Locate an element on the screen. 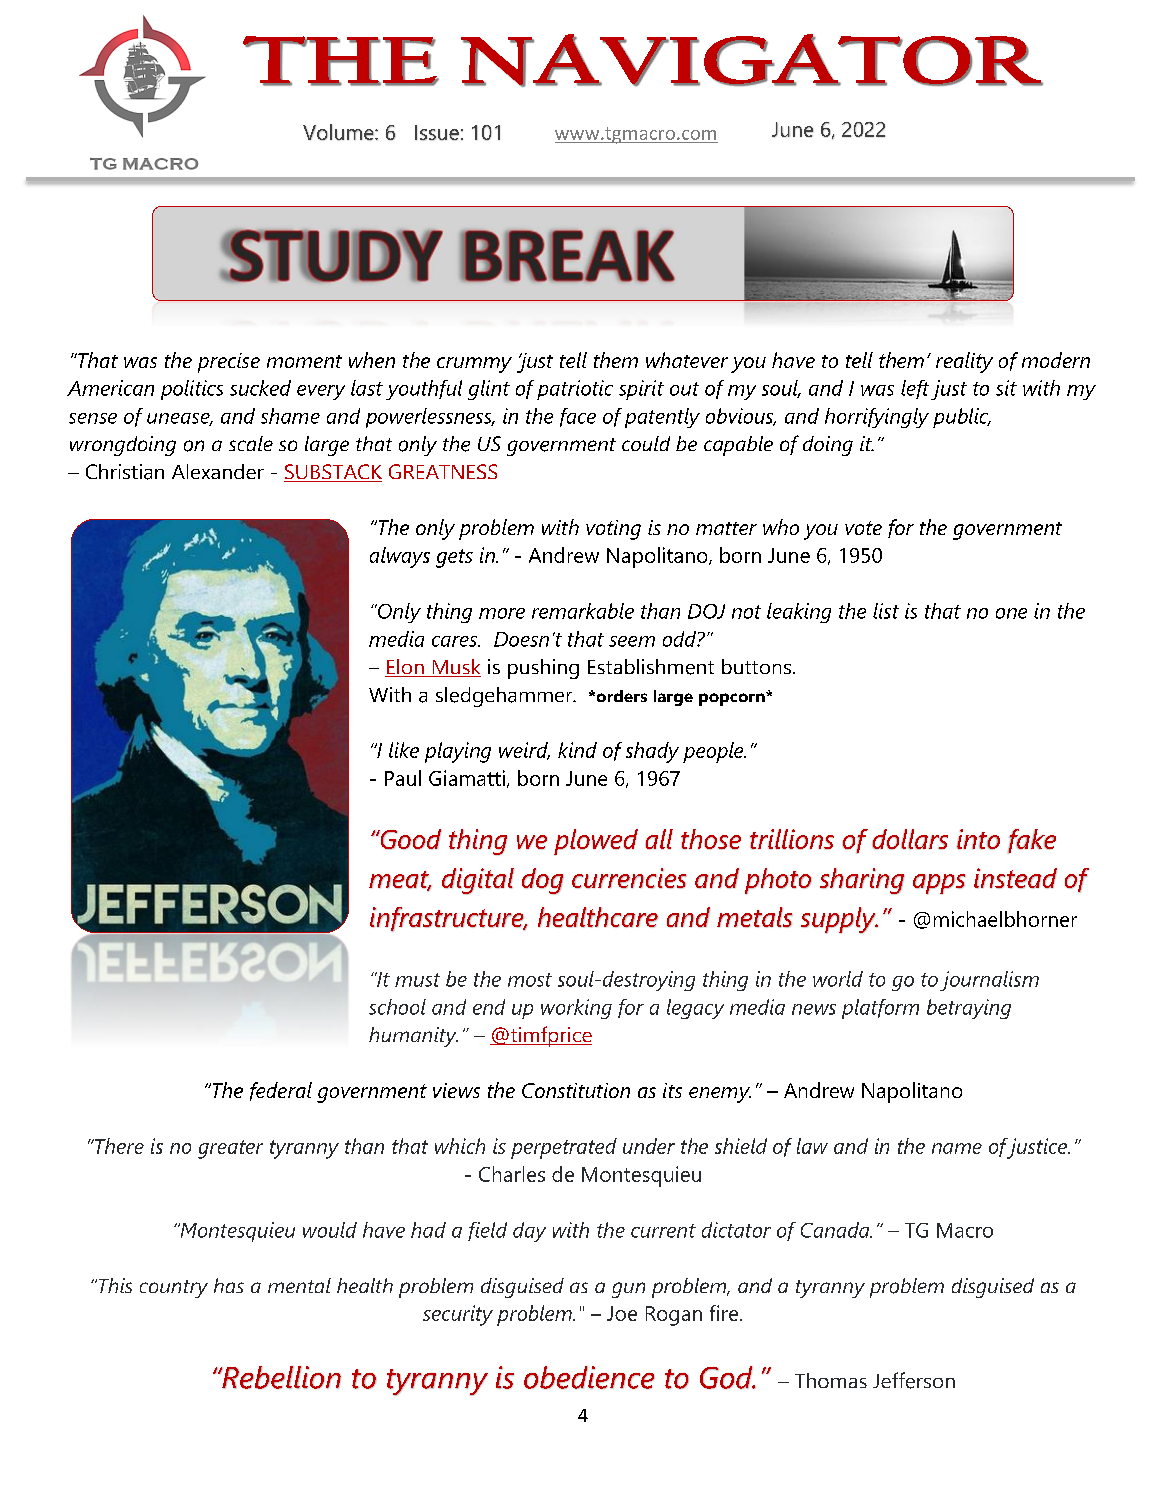 This screenshot has height=1508, width=1166. Alexander is located at coordinates (218, 471).
